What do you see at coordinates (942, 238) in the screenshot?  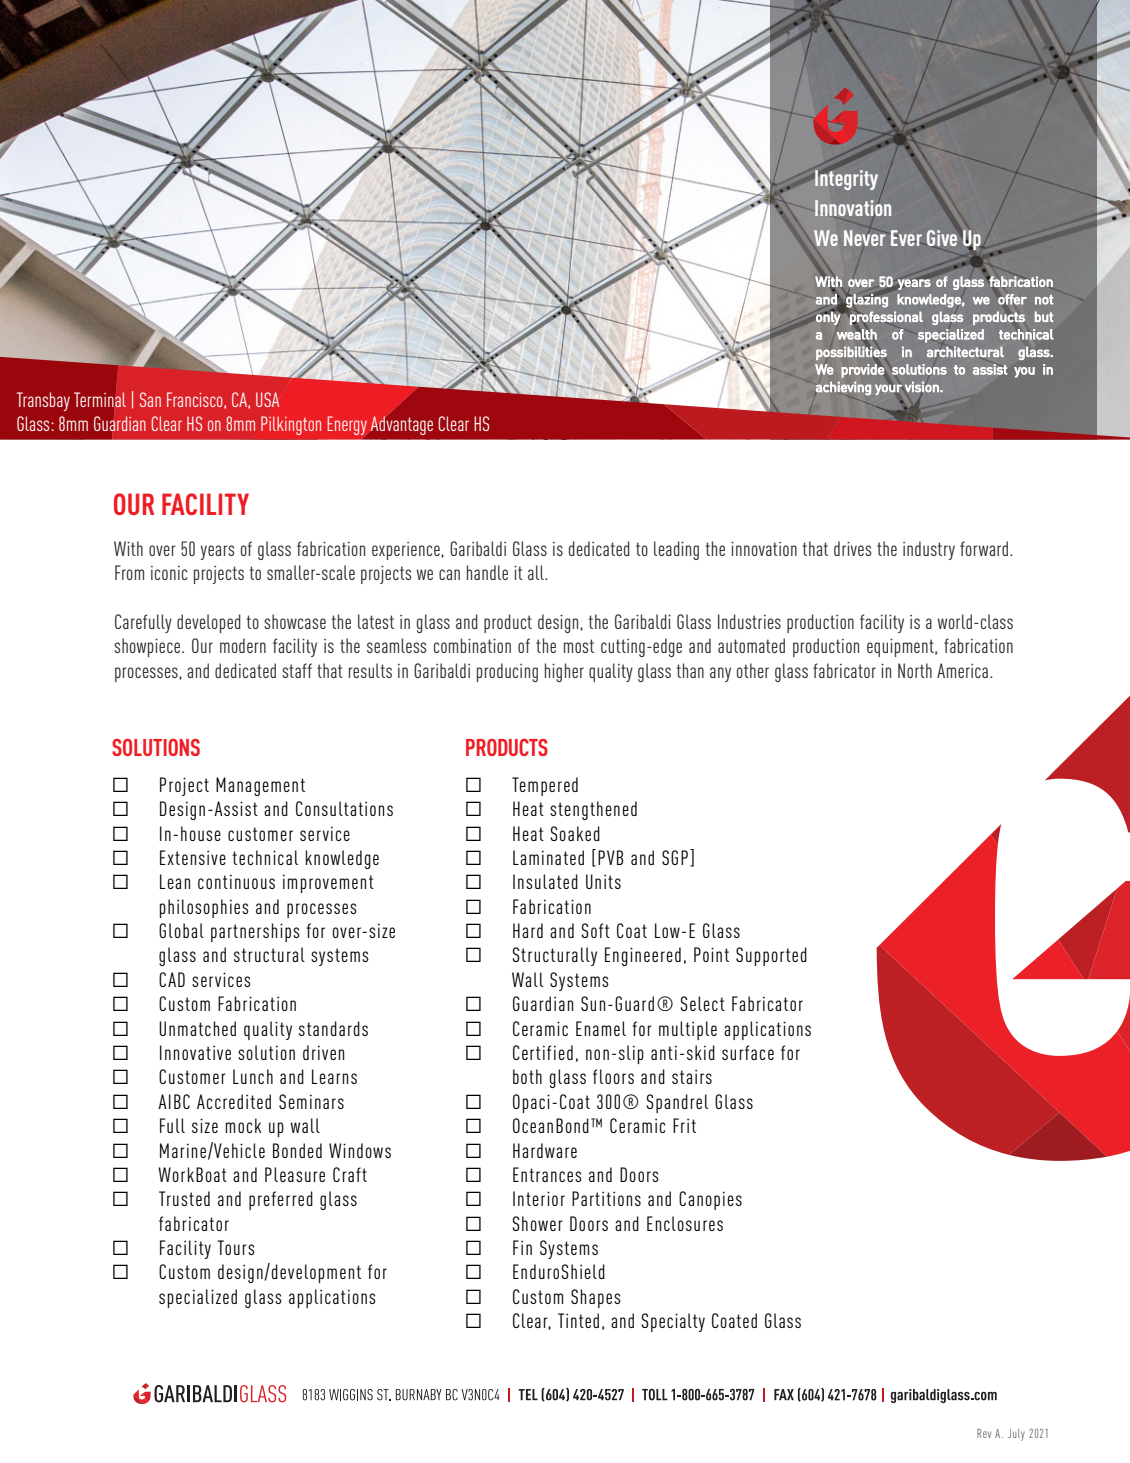 I see `Give` at bounding box center [942, 238].
